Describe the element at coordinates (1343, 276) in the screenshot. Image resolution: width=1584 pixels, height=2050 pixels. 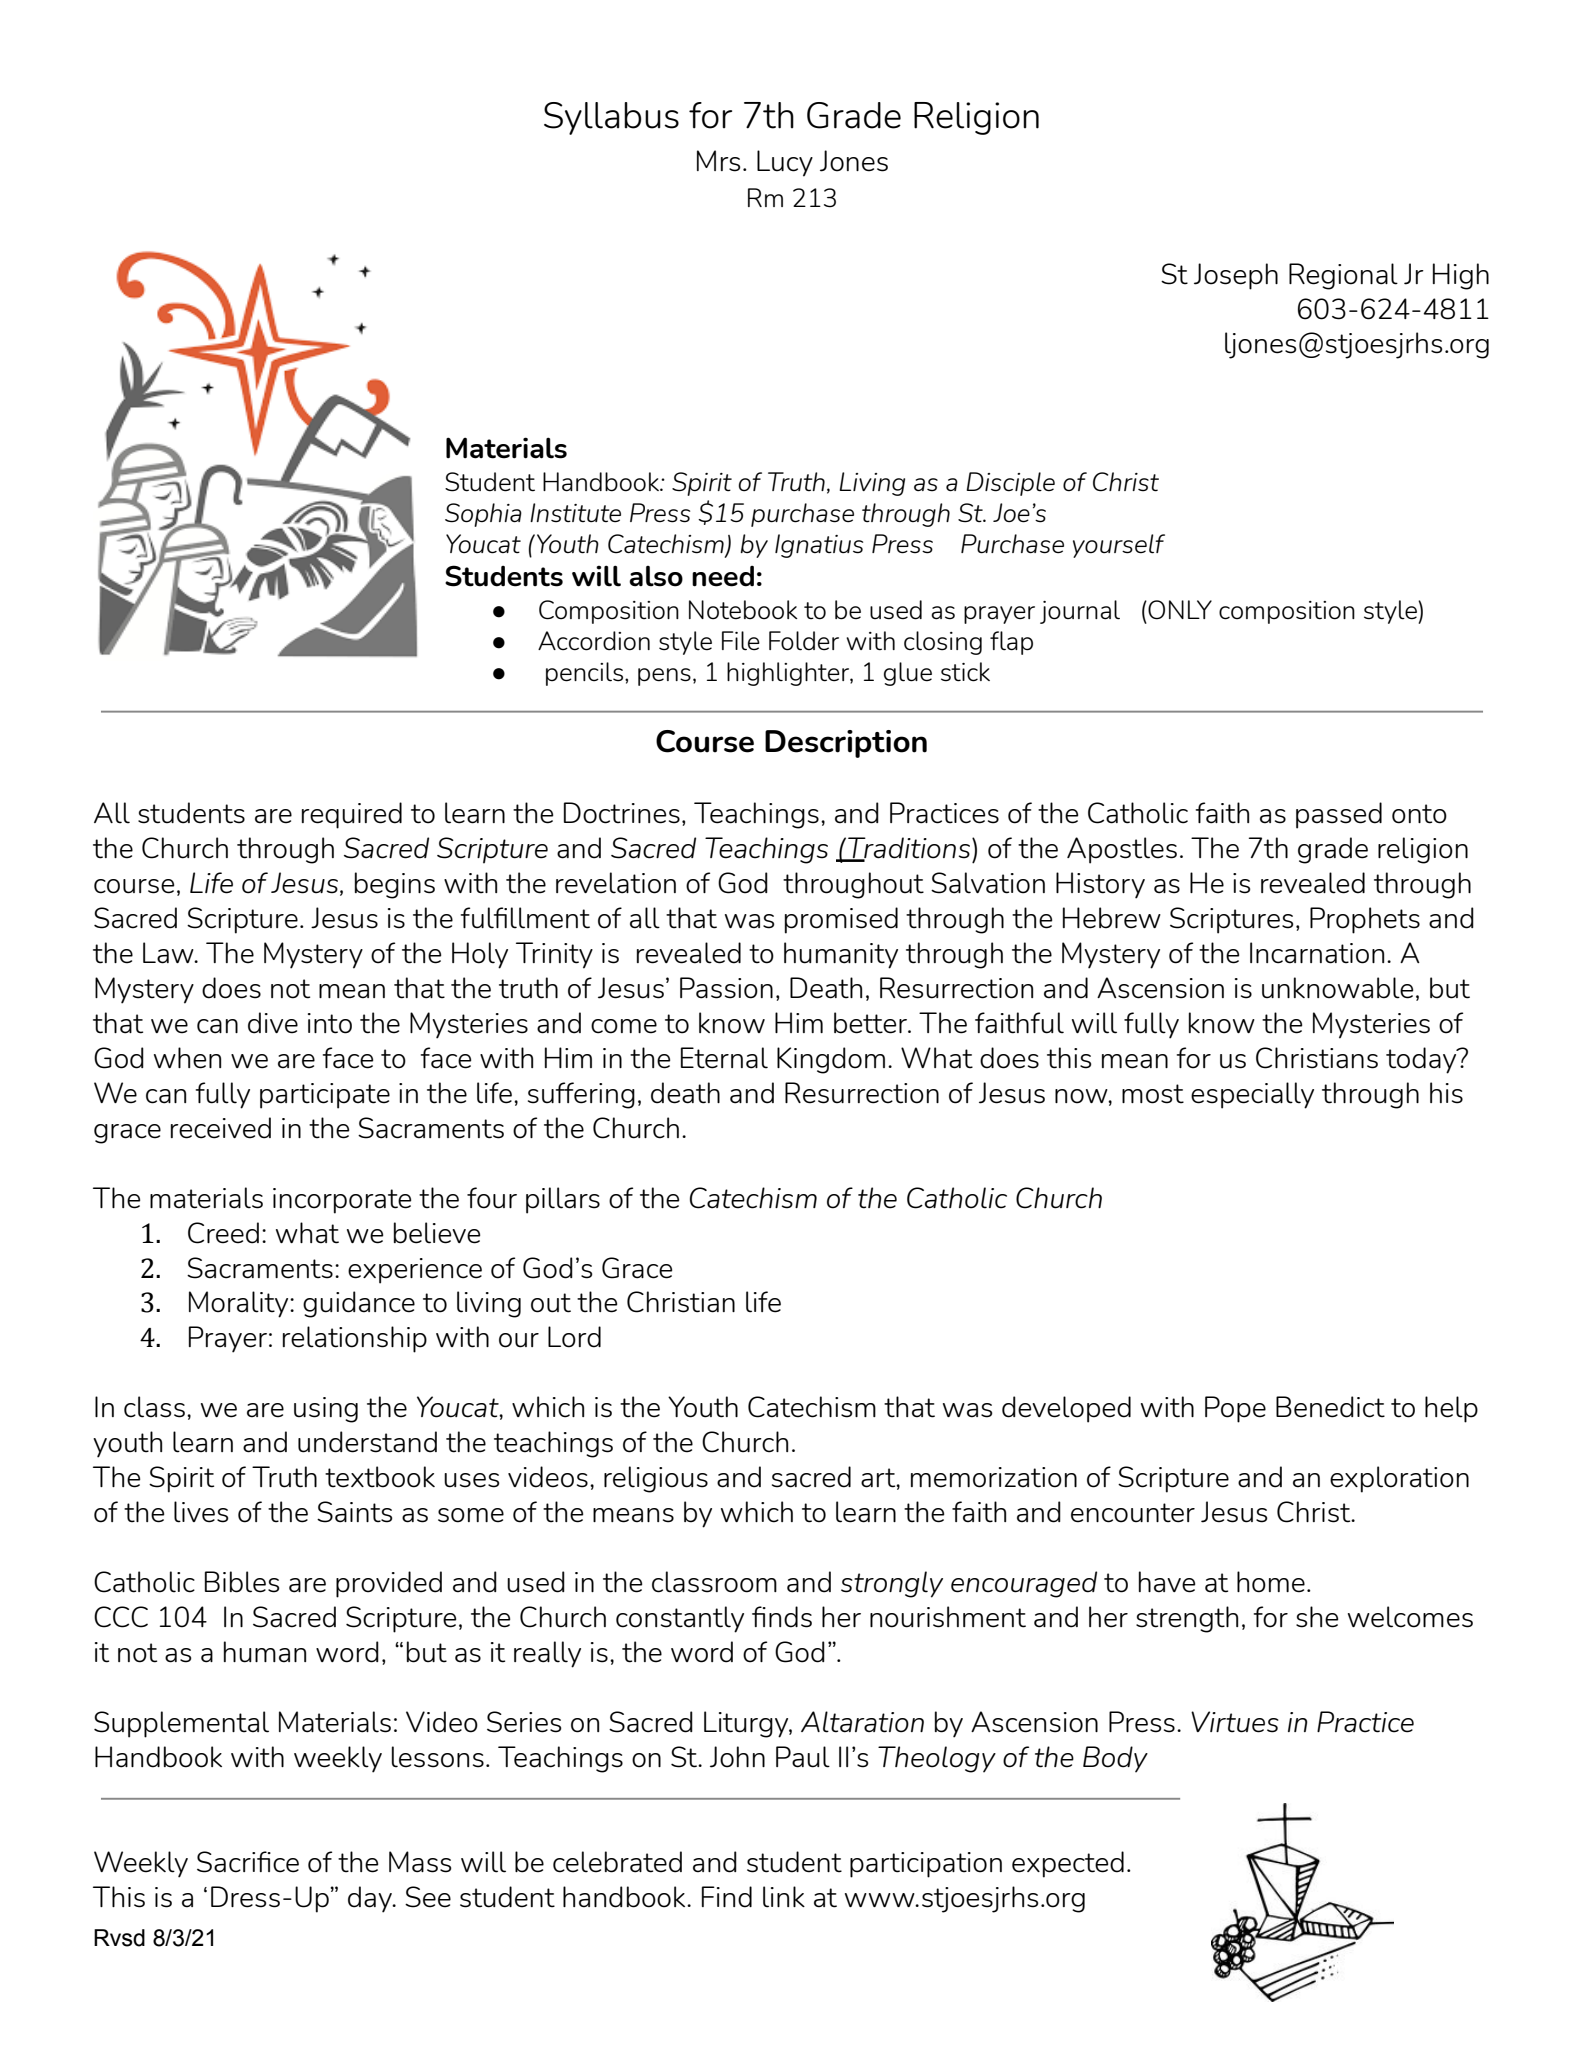
I see `Regional` at that location.
